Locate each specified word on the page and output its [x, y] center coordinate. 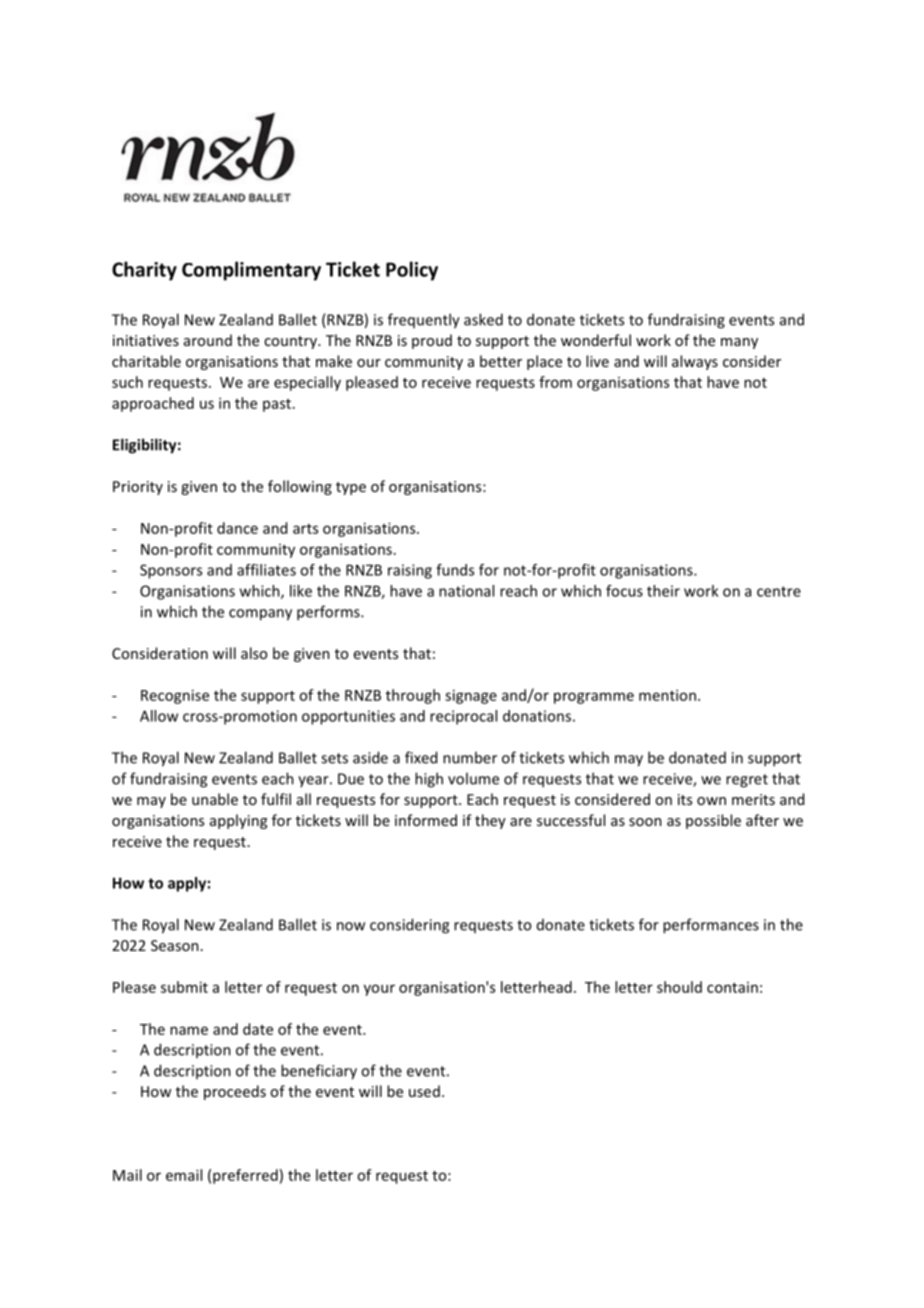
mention [667, 695]
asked [483, 319]
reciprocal [463, 717]
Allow [159, 716]
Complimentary [251, 271]
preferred [245, 1176]
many [739, 343]
